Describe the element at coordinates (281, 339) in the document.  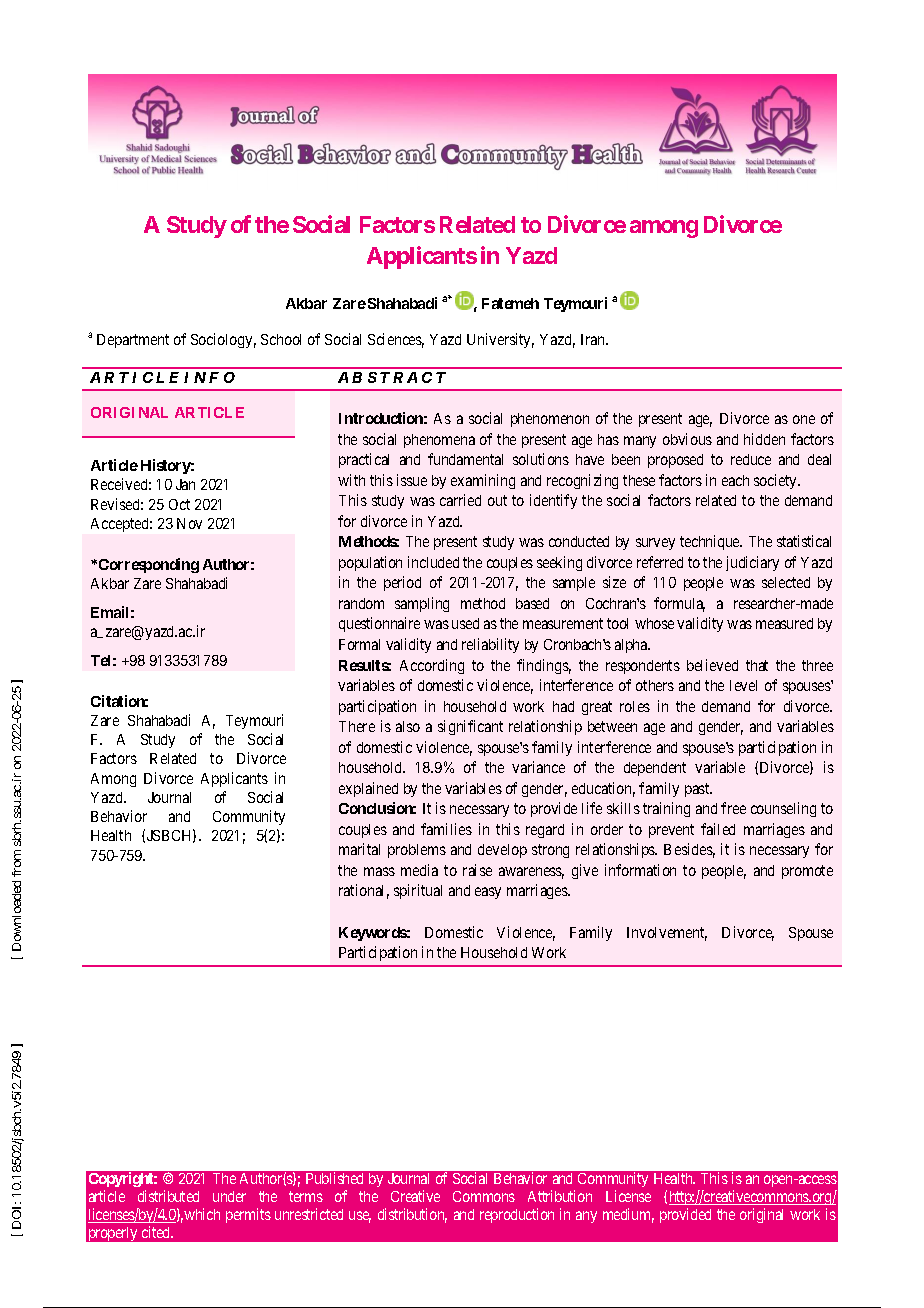
I see `School` at that location.
